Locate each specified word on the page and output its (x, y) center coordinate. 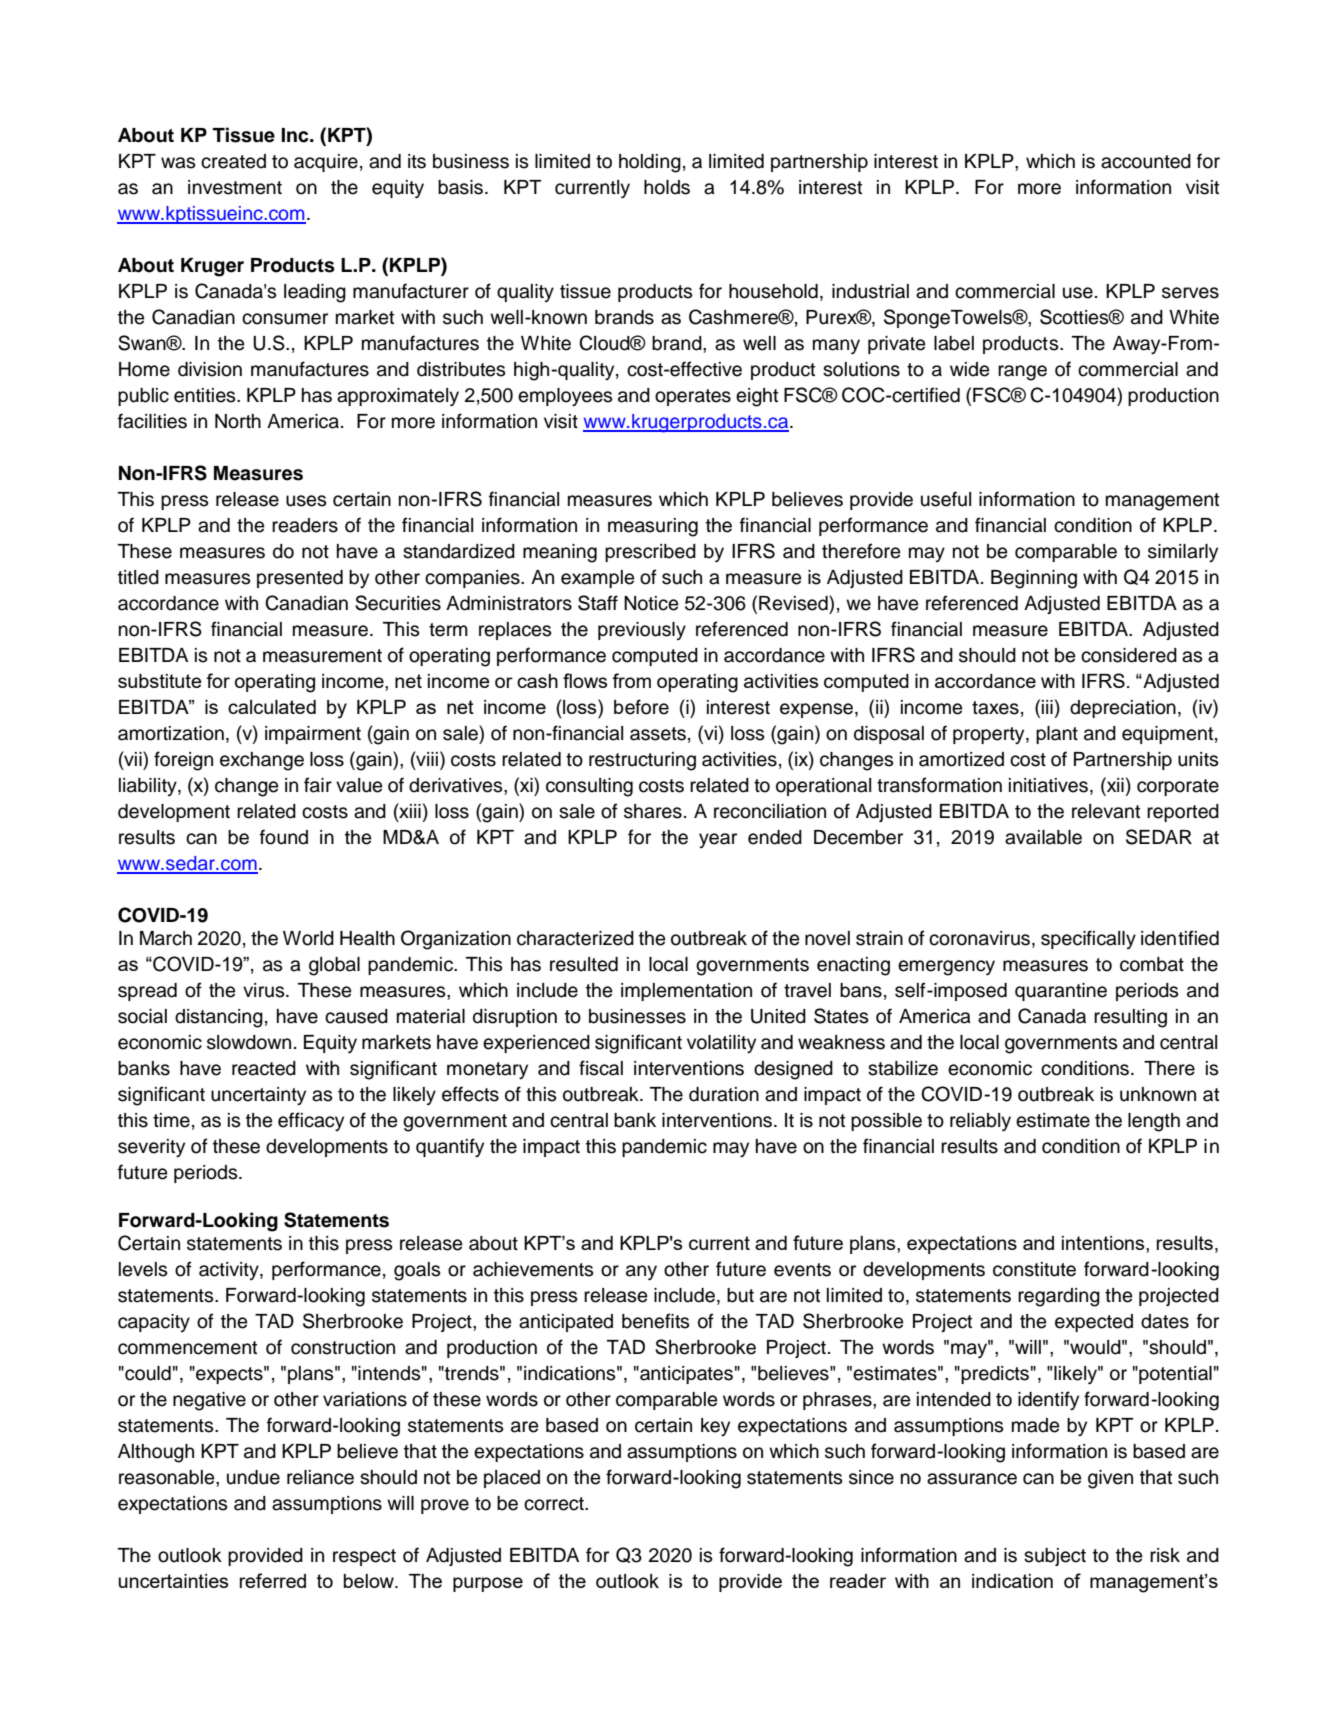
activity (230, 1271)
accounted (1146, 161)
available (1043, 837)
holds (667, 187)
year (718, 840)
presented (300, 579)
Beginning (1034, 579)
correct (555, 1504)
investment (235, 187)
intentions (1104, 1244)
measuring (653, 527)
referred (273, 1580)
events (802, 1270)
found (284, 837)
